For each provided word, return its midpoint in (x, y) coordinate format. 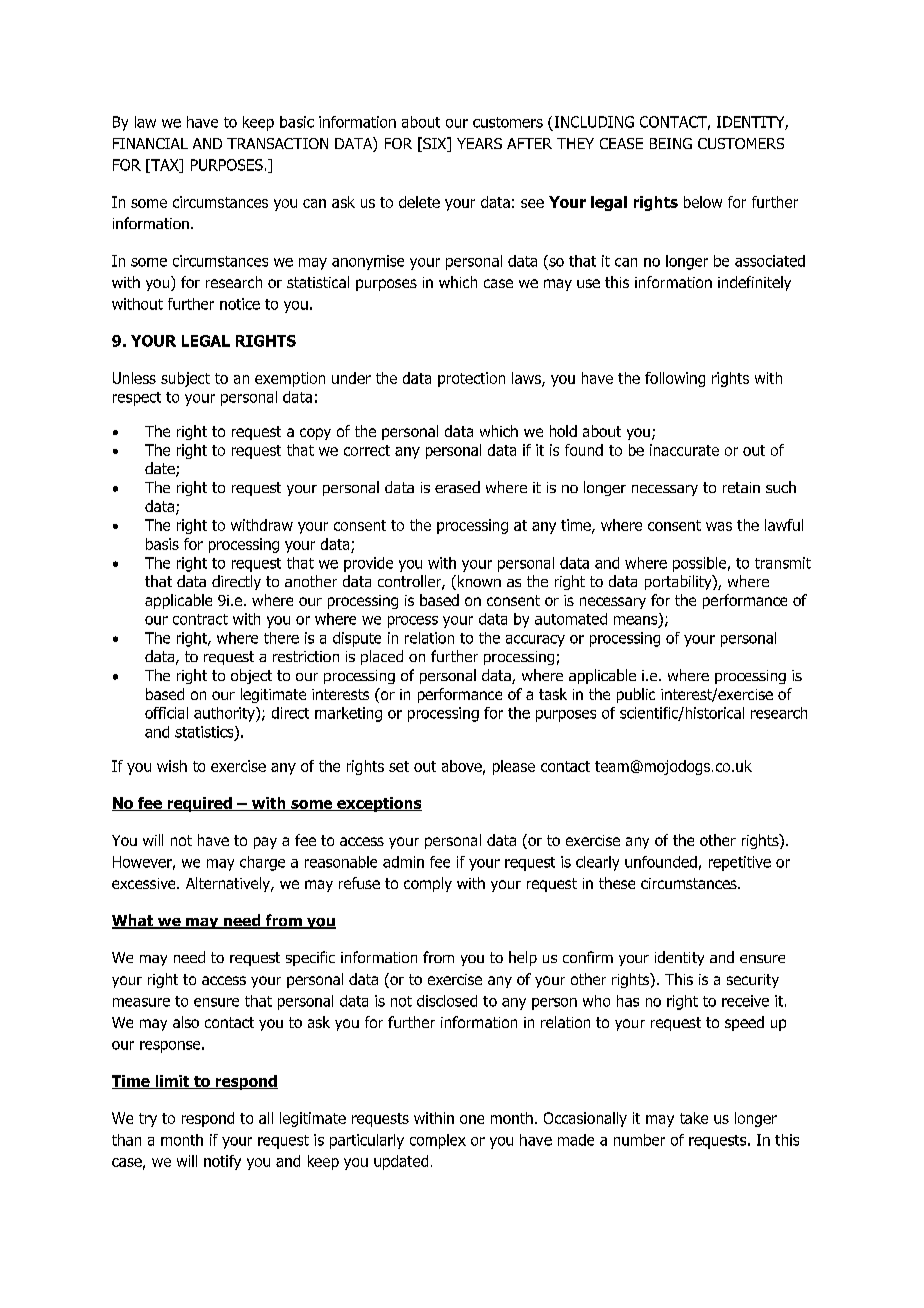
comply (428, 884)
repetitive (740, 863)
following (675, 379)
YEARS (479, 143)
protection (471, 379)
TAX (165, 166)
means (637, 620)
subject (185, 379)
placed (382, 657)
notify (222, 1162)
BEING (671, 143)
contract (200, 619)
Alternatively (229, 884)
